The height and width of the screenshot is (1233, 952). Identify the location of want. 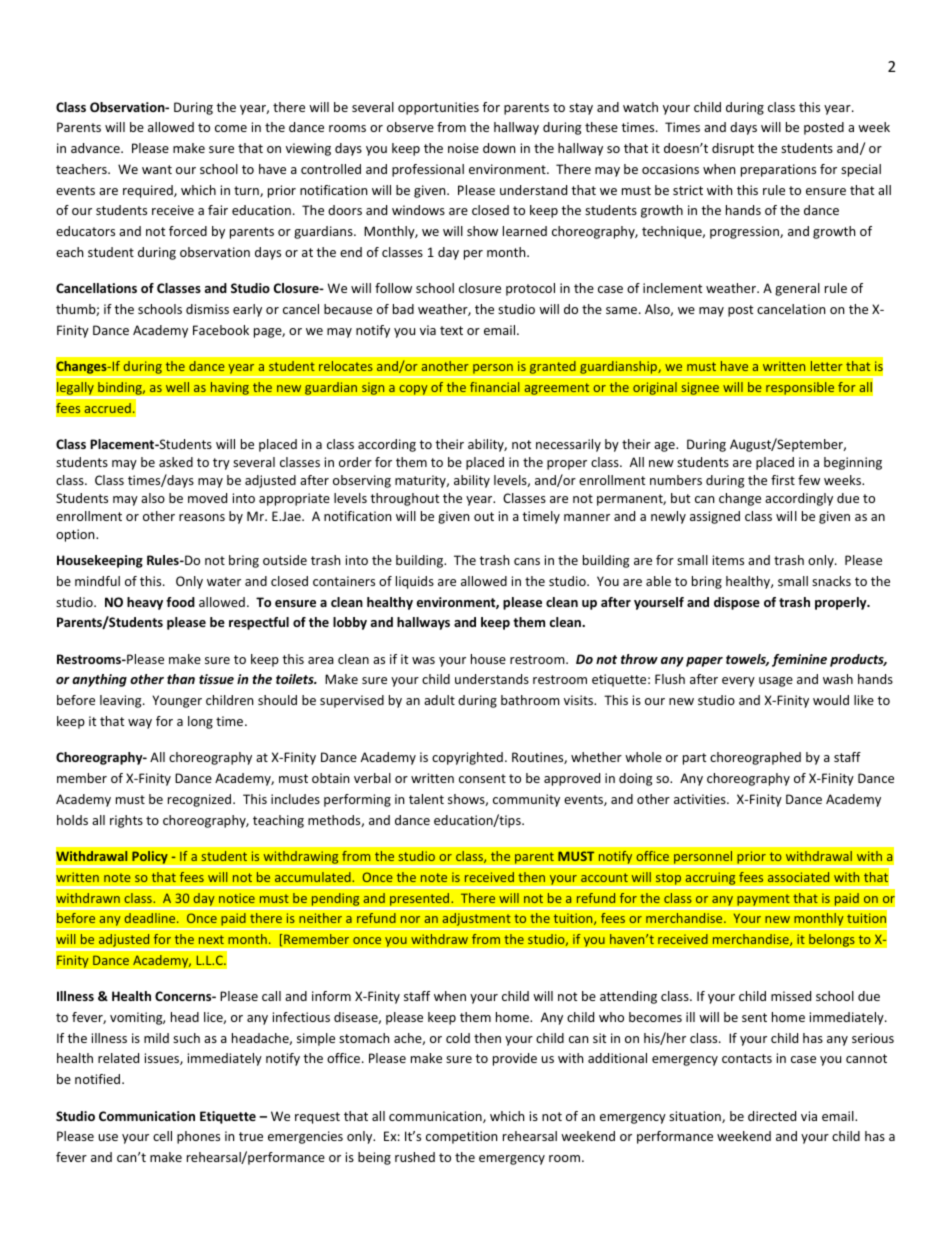
(157, 169).
